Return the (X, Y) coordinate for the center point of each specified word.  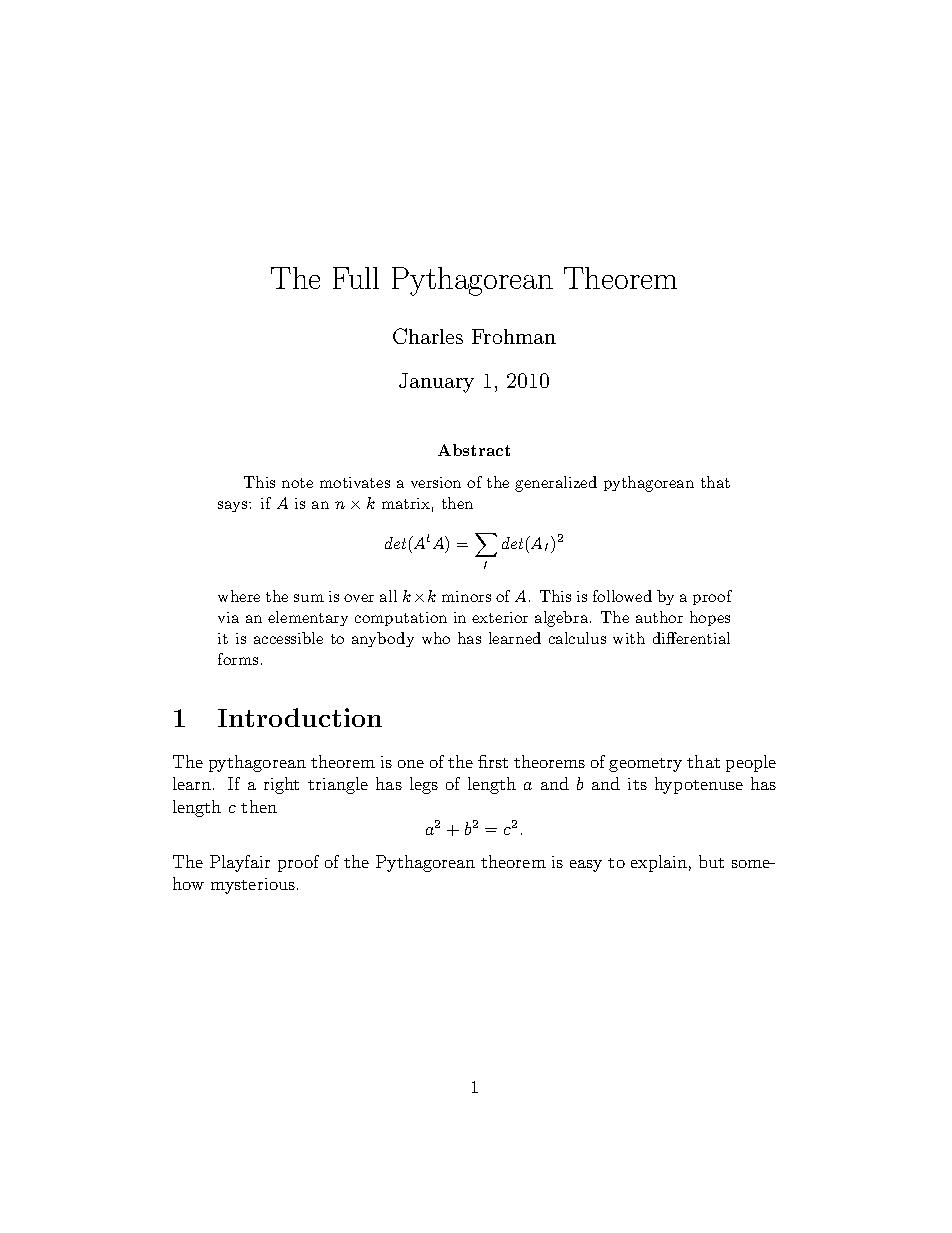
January (436, 383)
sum (309, 598)
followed (622, 596)
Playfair (240, 863)
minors (466, 596)
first (493, 761)
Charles (428, 336)
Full (356, 278)
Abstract (474, 450)
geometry (645, 765)
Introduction (300, 717)
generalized (556, 484)
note (297, 483)
